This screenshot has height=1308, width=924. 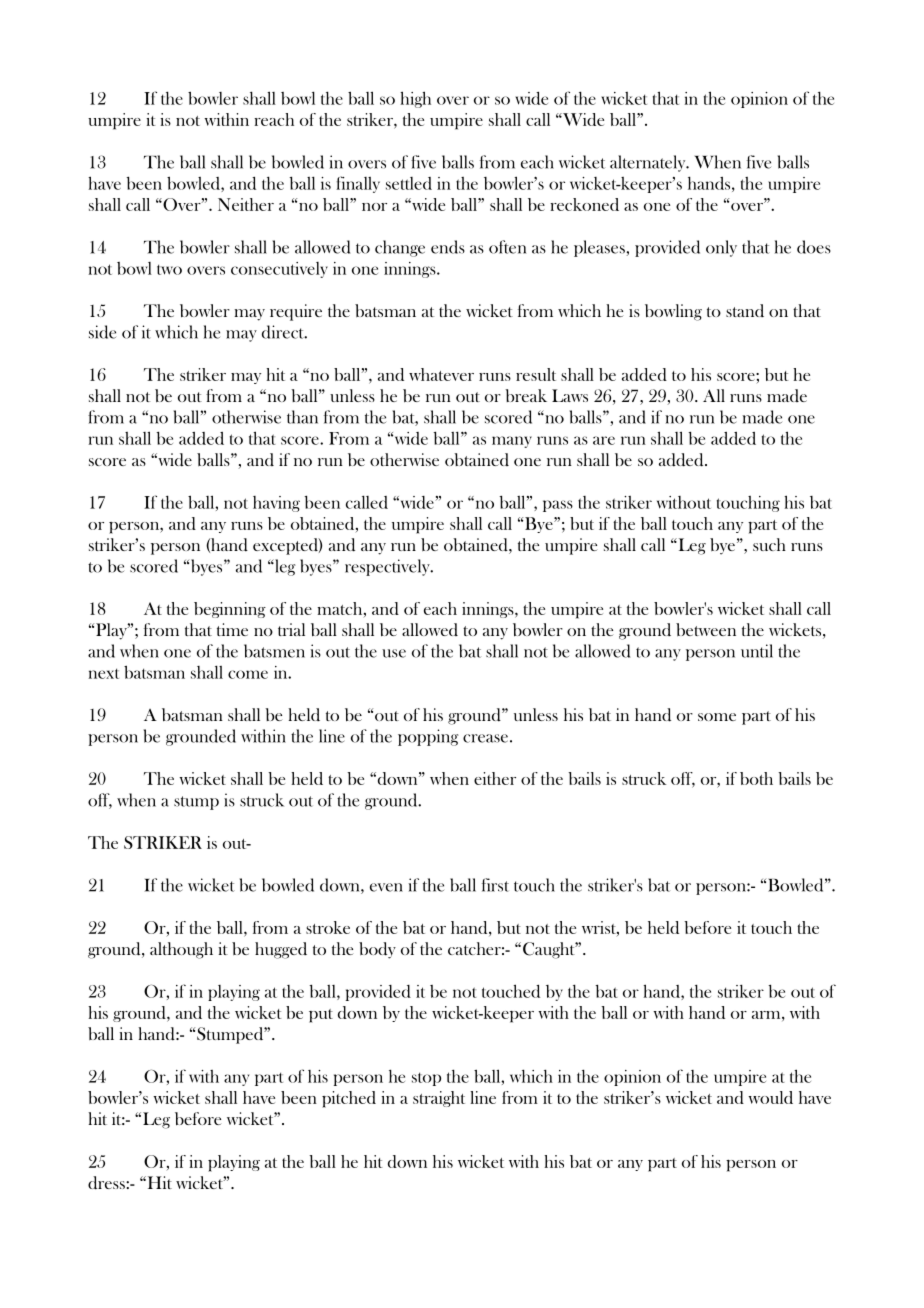 What do you see at coordinates (358, 184) in the screenshot?
I see `finally` at bounding box center [358, 184].
